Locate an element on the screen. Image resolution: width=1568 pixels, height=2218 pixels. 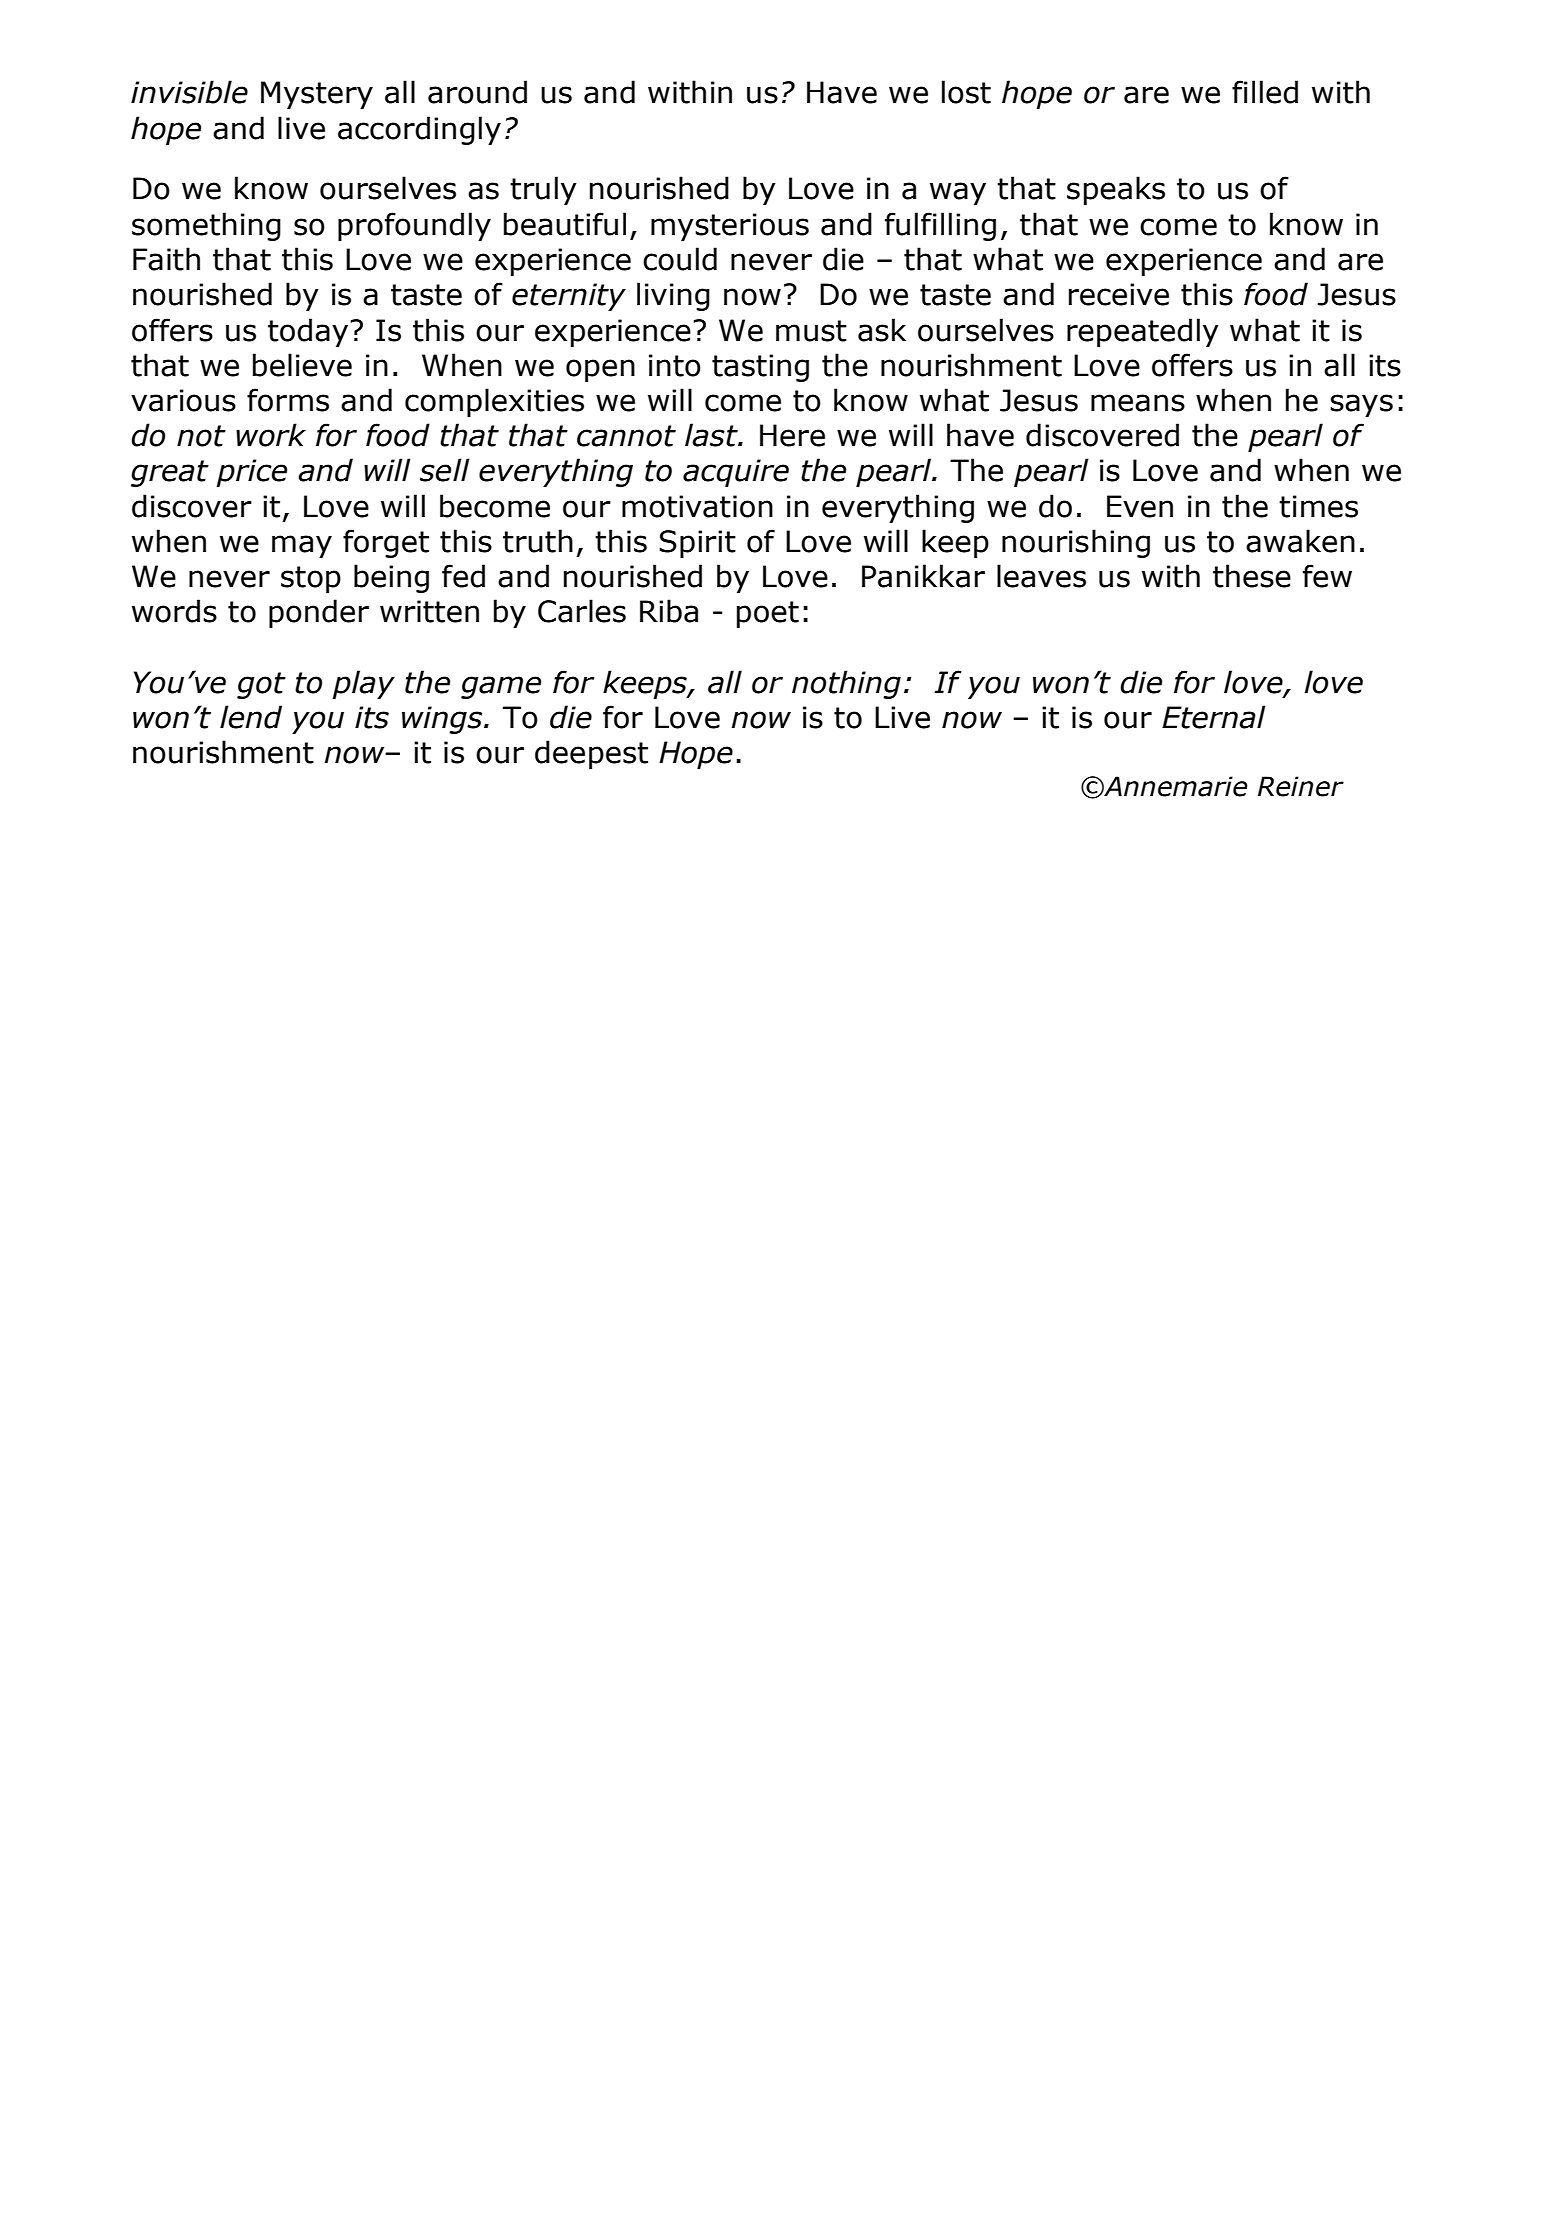
means is located at coordinates (1138, 403).
